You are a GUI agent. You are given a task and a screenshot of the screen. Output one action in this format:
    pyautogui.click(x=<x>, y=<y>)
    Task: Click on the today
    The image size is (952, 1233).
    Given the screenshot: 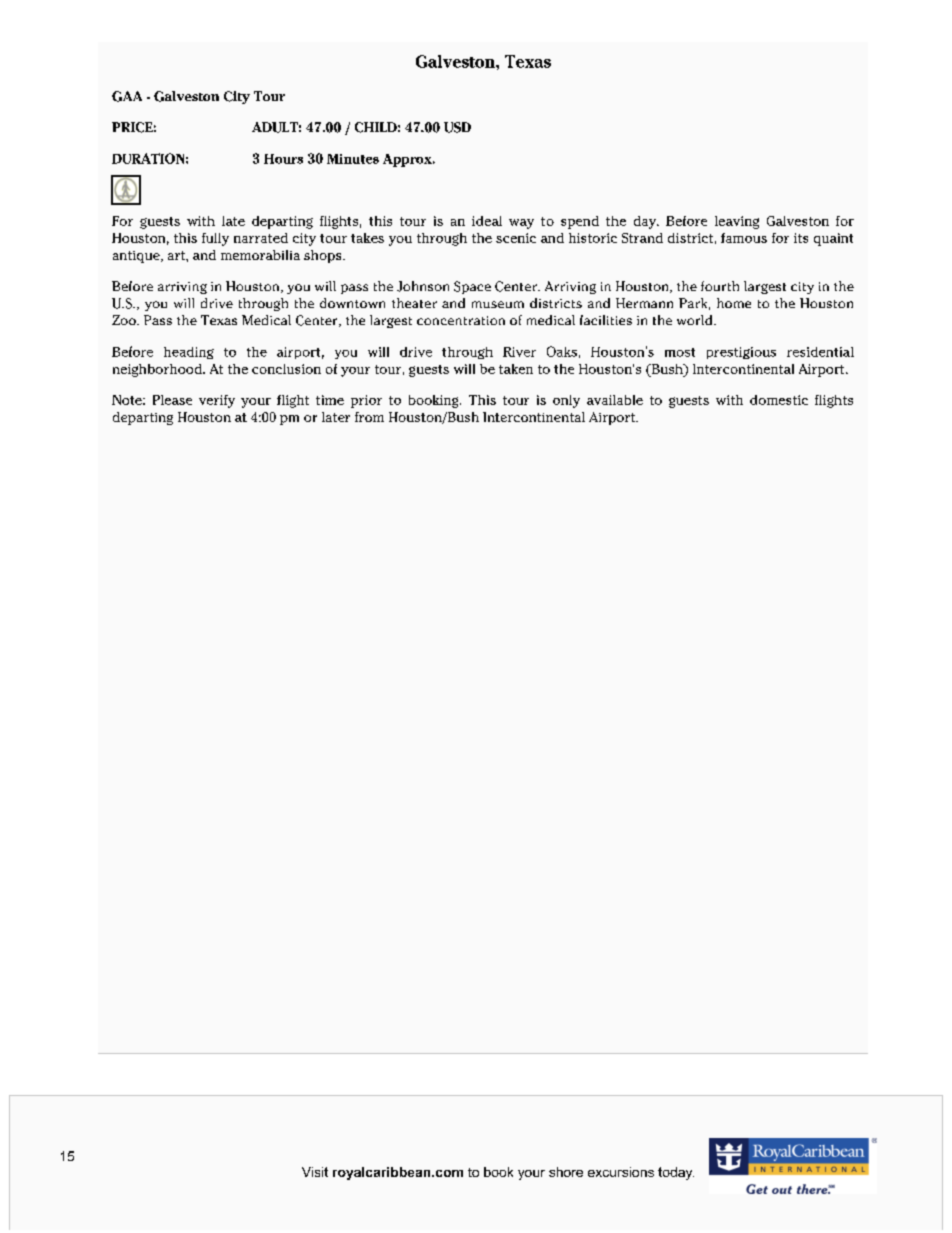 What is the action you would take?
    pyautogui.click(x=676, y=1173)
